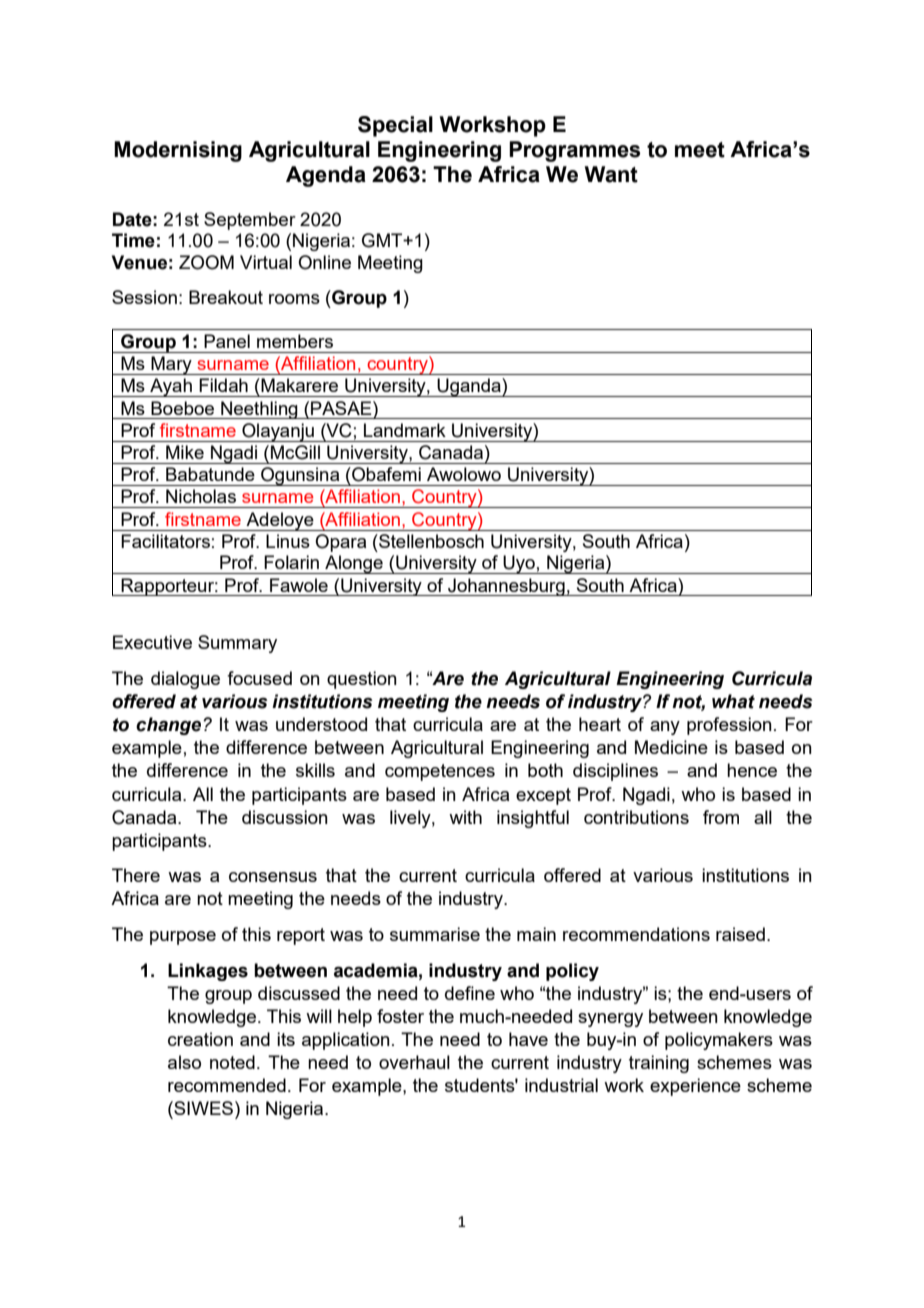 The height and width of the screenshot is (1308, 924). Describe the element at coordinates (184, 1062) in the screenshot. I see `also` at that location.
